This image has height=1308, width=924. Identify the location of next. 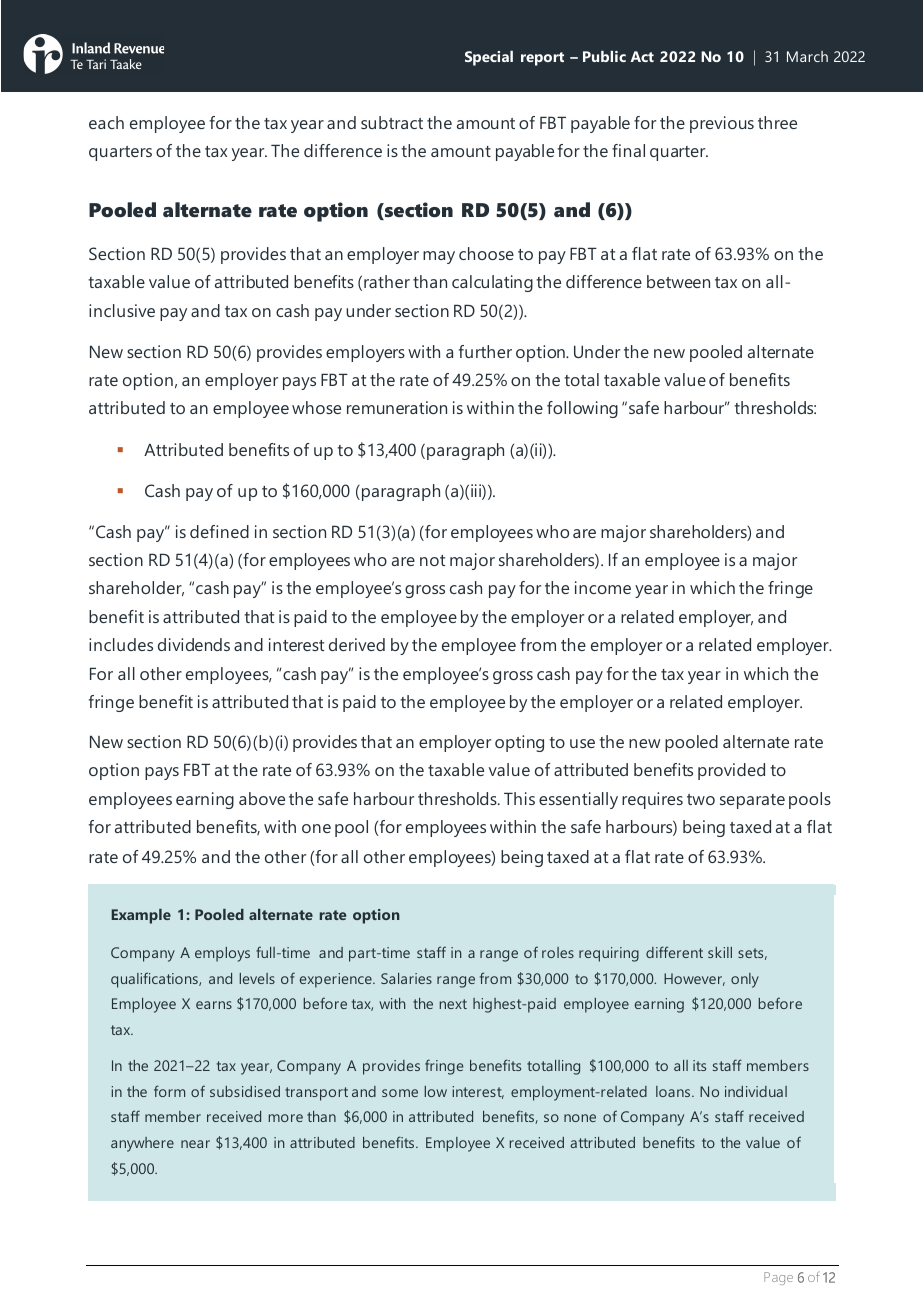
(453, 1004).
